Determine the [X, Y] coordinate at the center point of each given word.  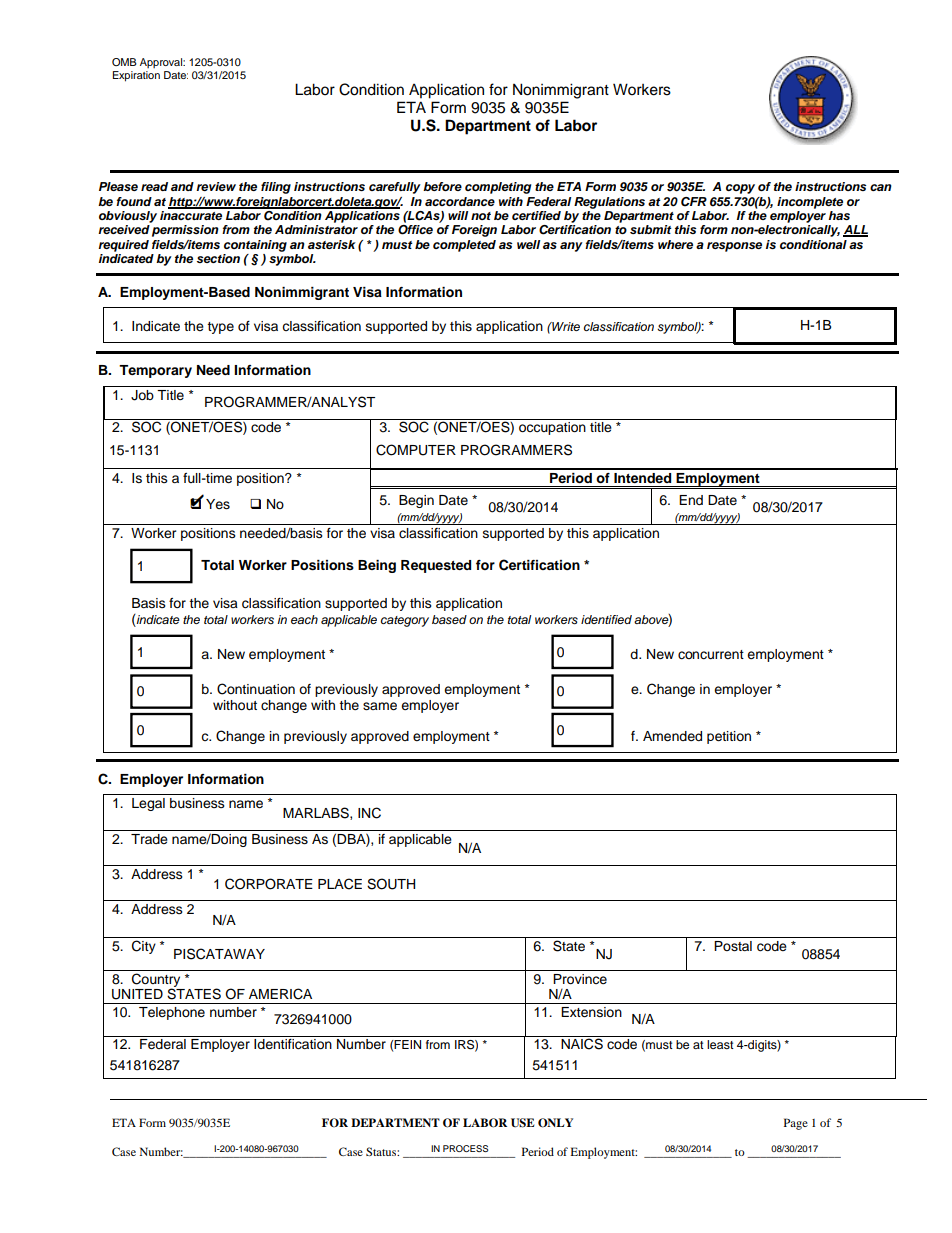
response [734, 247]
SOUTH [391, 884]
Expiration [136, 76]
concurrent [711, 655]
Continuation [256, 689]
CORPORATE [269, 884]
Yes [218, 504]
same [380, 706]
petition [729, 737]
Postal [733, 946]
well [528, 244]
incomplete [810, 203]
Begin [416, 501]
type [220, 328]
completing [498, 188]
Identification [293, 1044]
